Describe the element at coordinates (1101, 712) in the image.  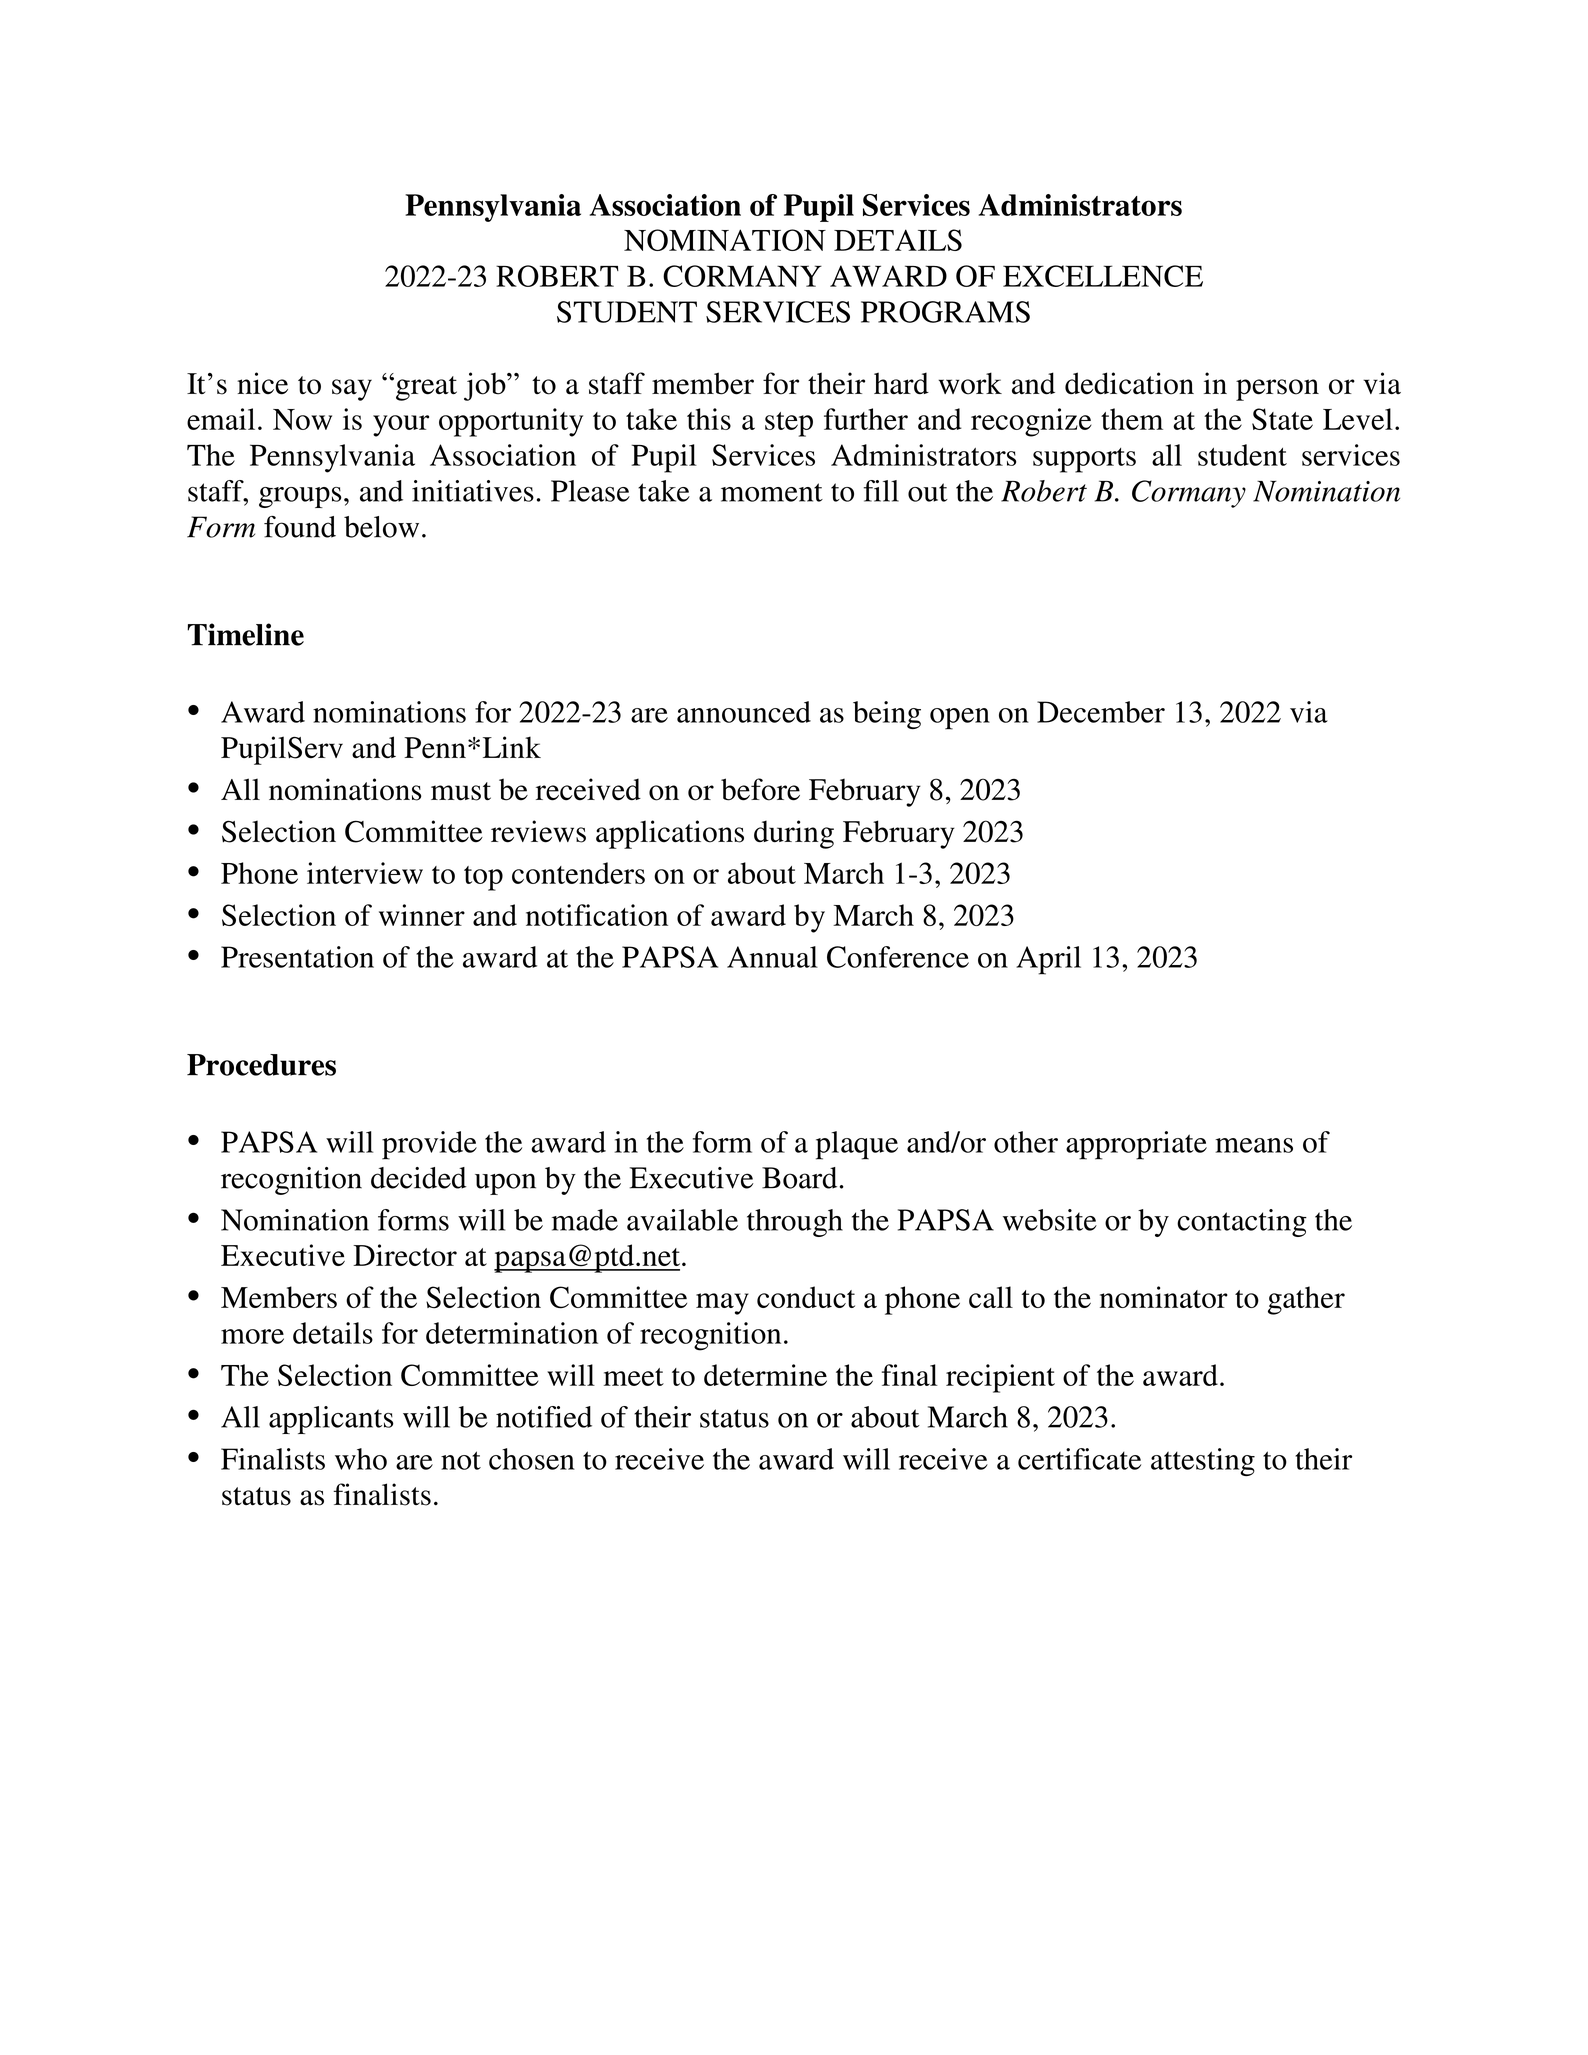
I see `December` at that location.
